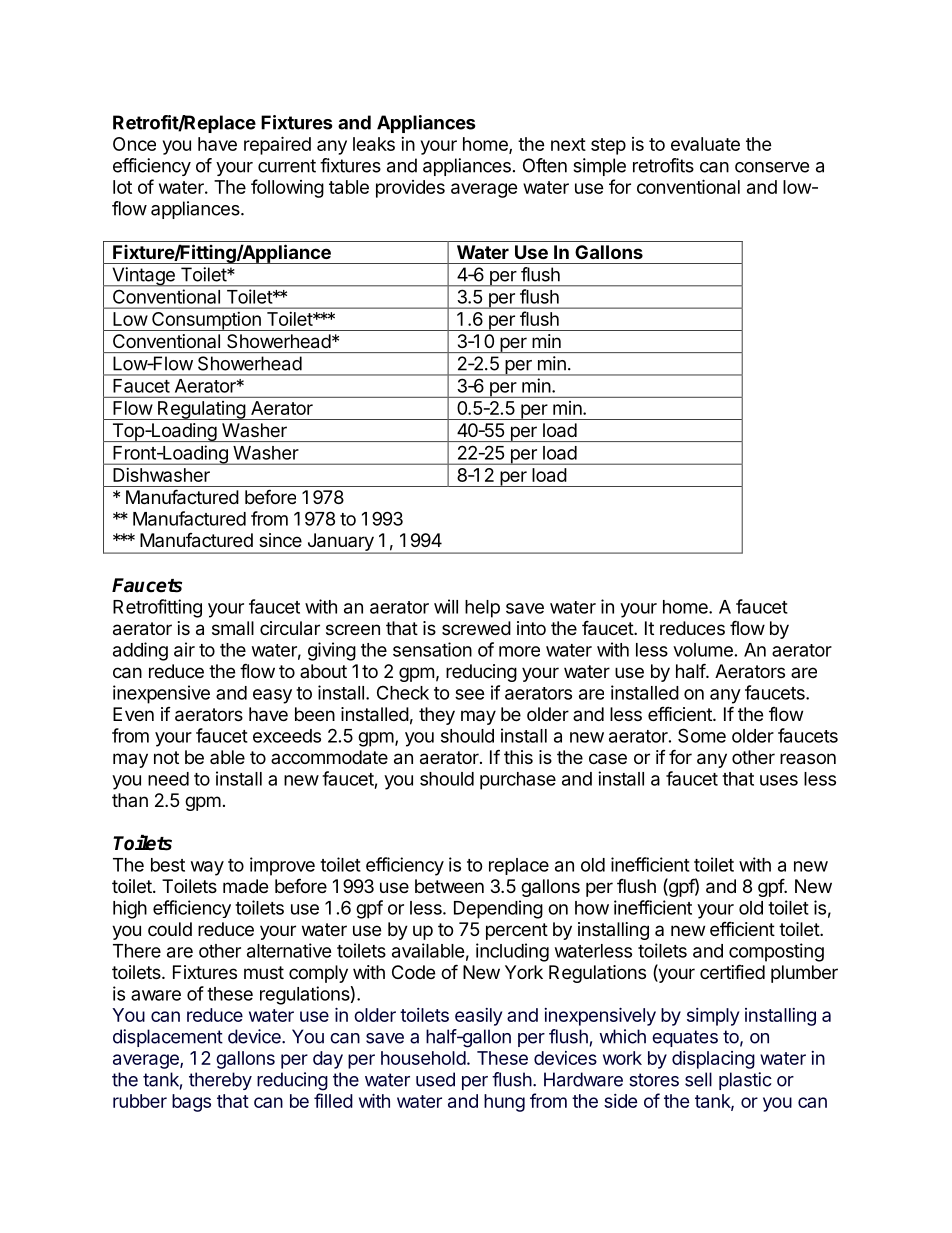  Describe the element at coordinates (705, 144) in the screenshot. I see `evaluate` at that location.
